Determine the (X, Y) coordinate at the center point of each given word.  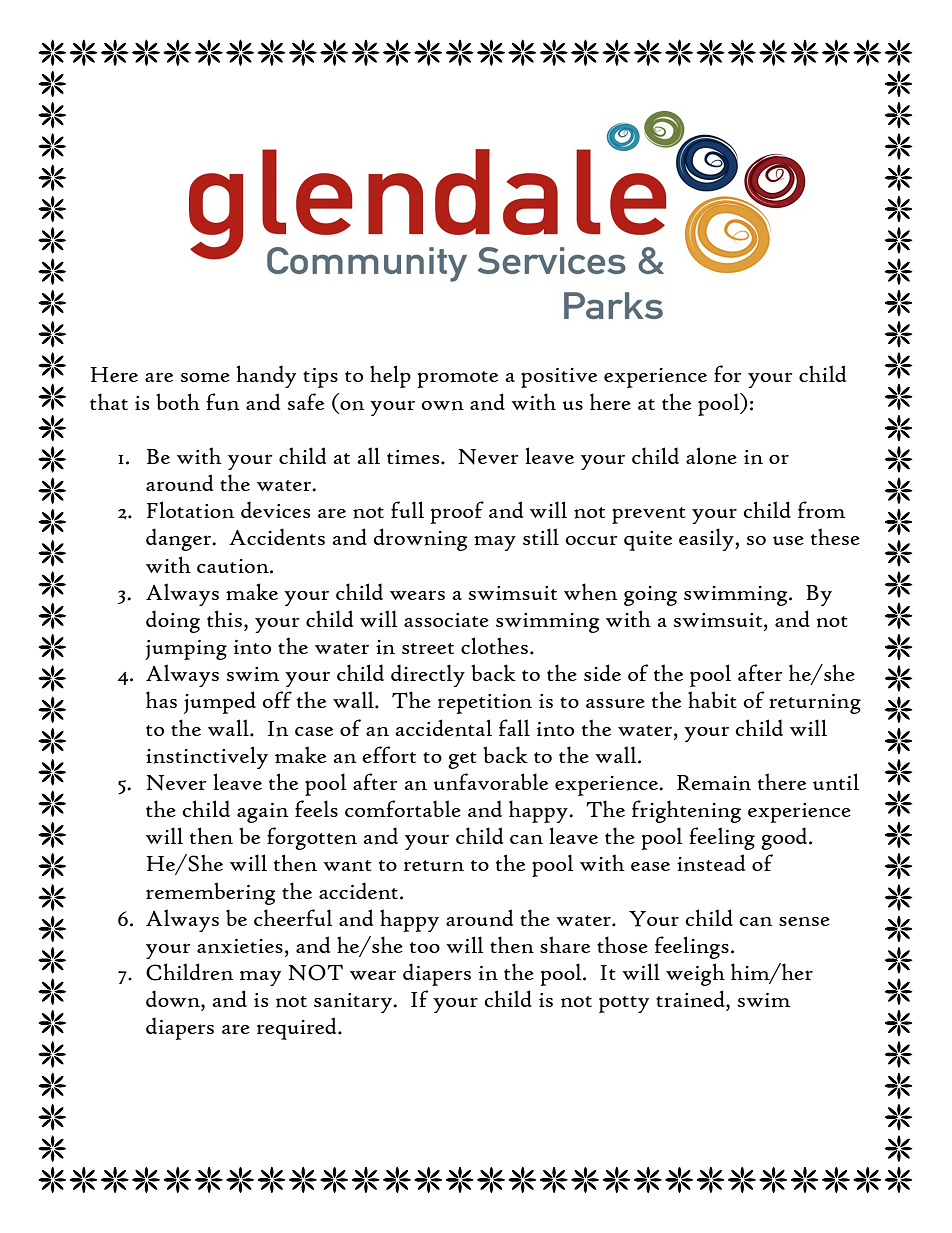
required (298, 1028)
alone (711, 456)
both (178, 401)
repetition (485, 704)
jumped (220, 702)
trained (691, 999)
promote (458, 379)
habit (712, 699)
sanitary (354, 1003)
